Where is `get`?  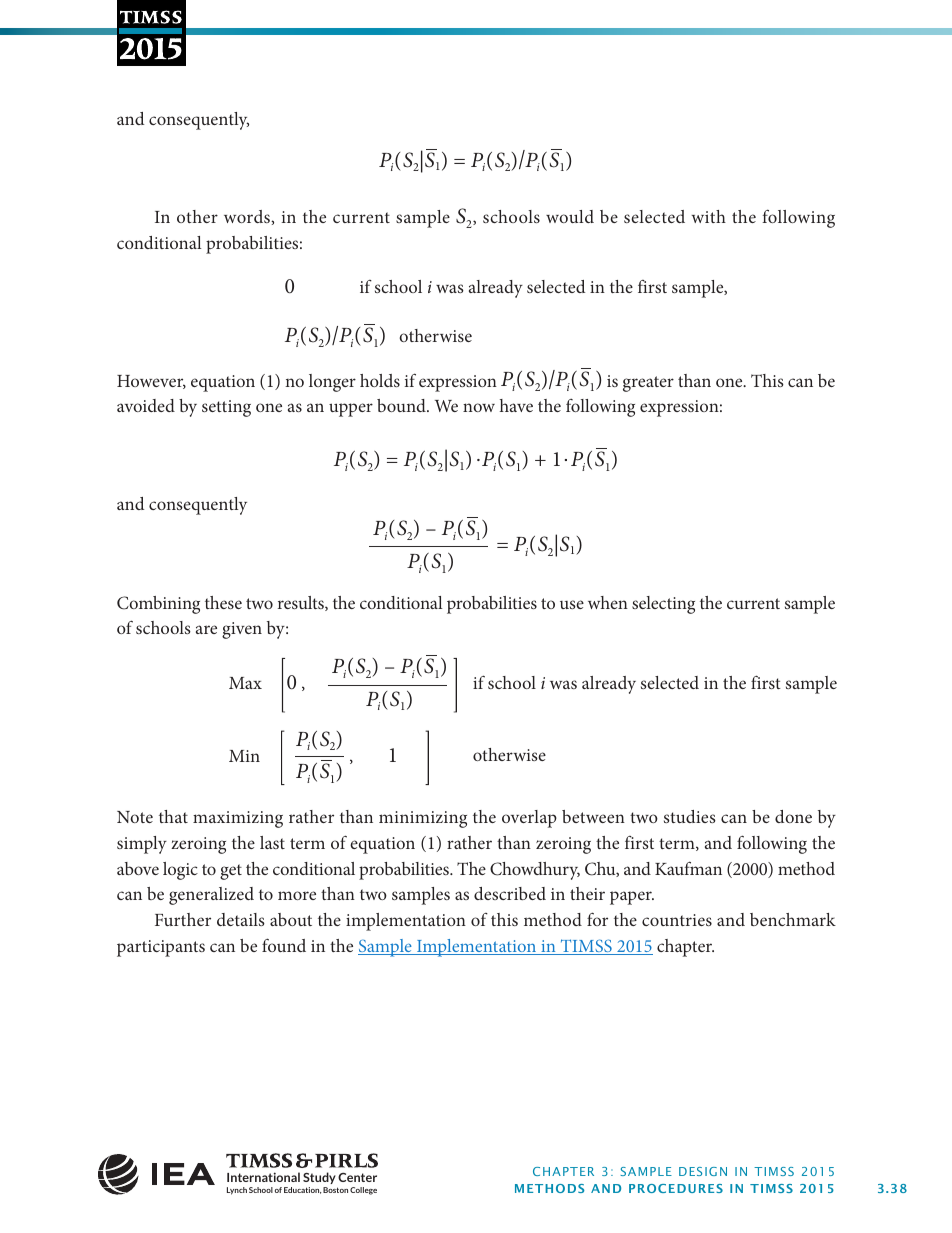
get is located at coordinates (231, 872).
